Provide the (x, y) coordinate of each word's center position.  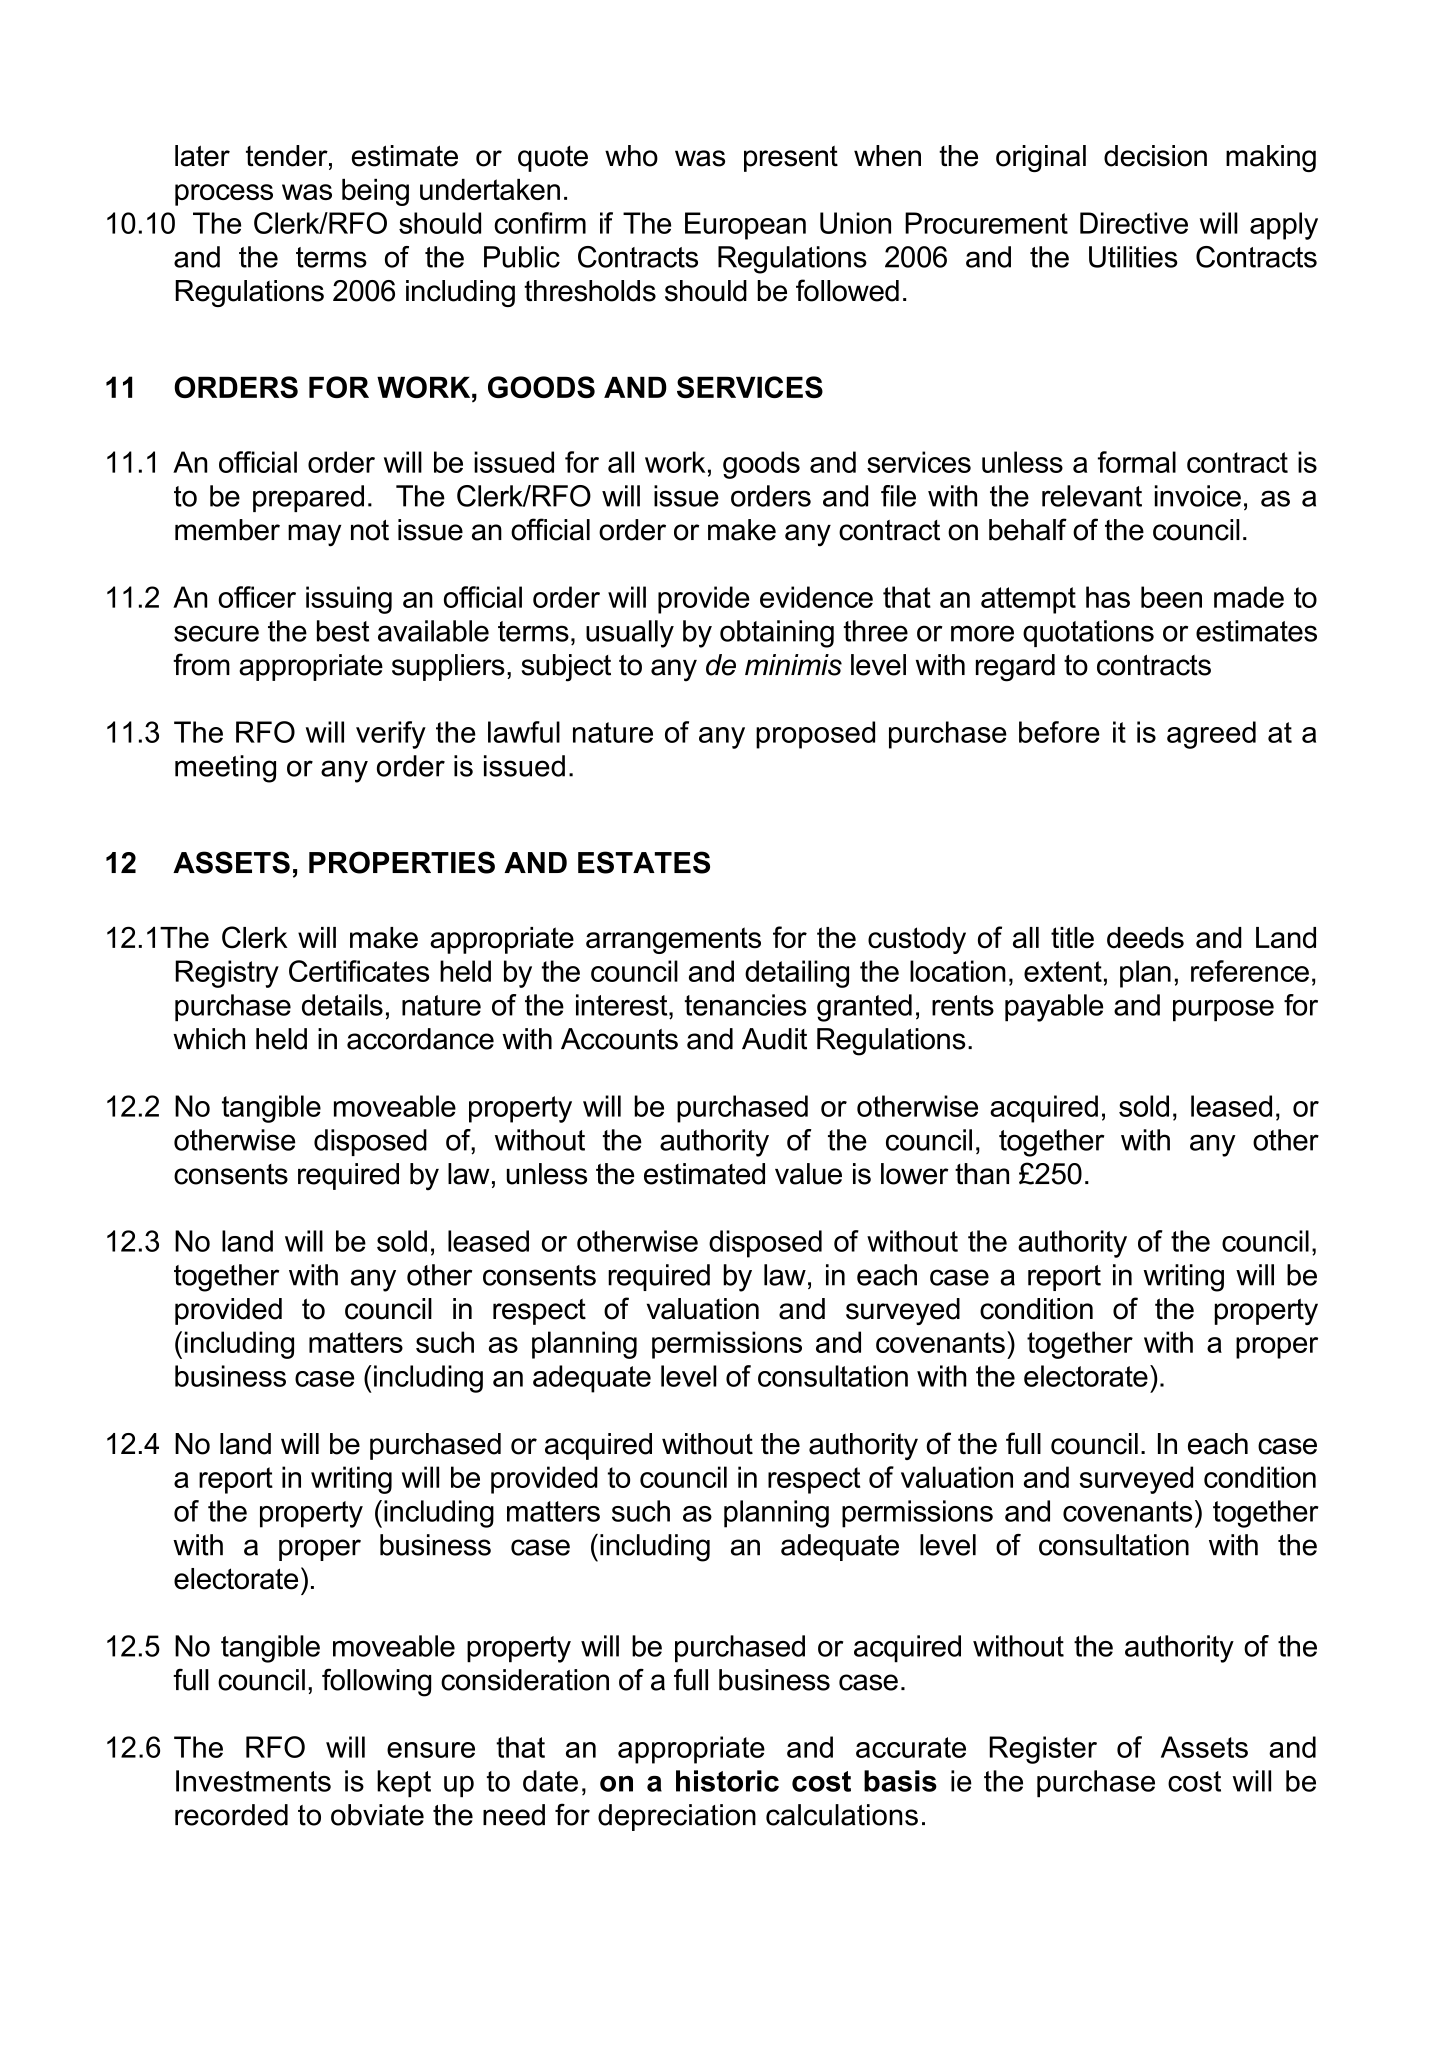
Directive (1134, 223)
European (745, 226)
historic (727, 1781)
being (375, 192)
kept (404, 1784)
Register (1043, 1750)
